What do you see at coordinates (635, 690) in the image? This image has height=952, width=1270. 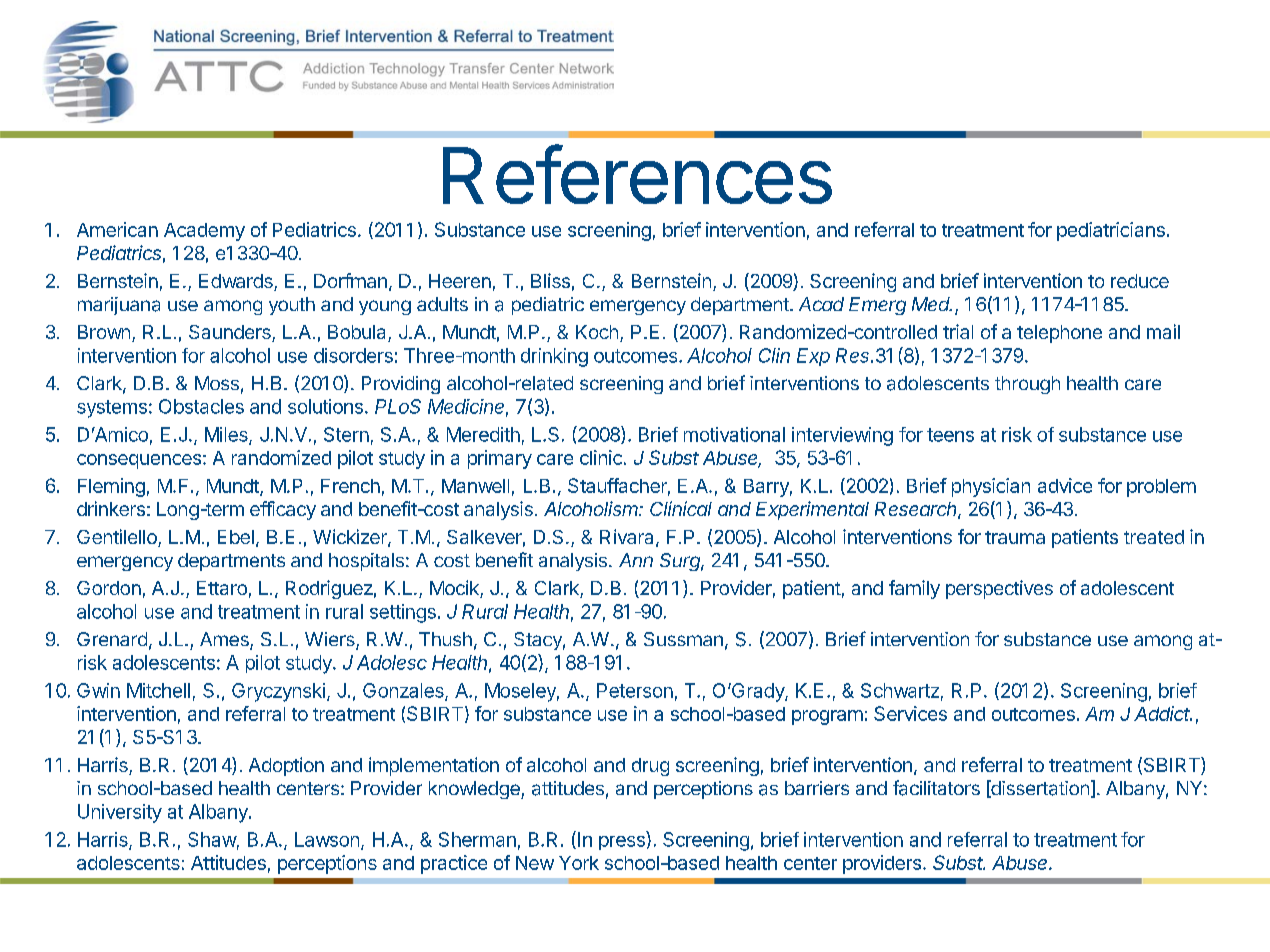 I see `Peterson` at bounding box center [635, 690].
